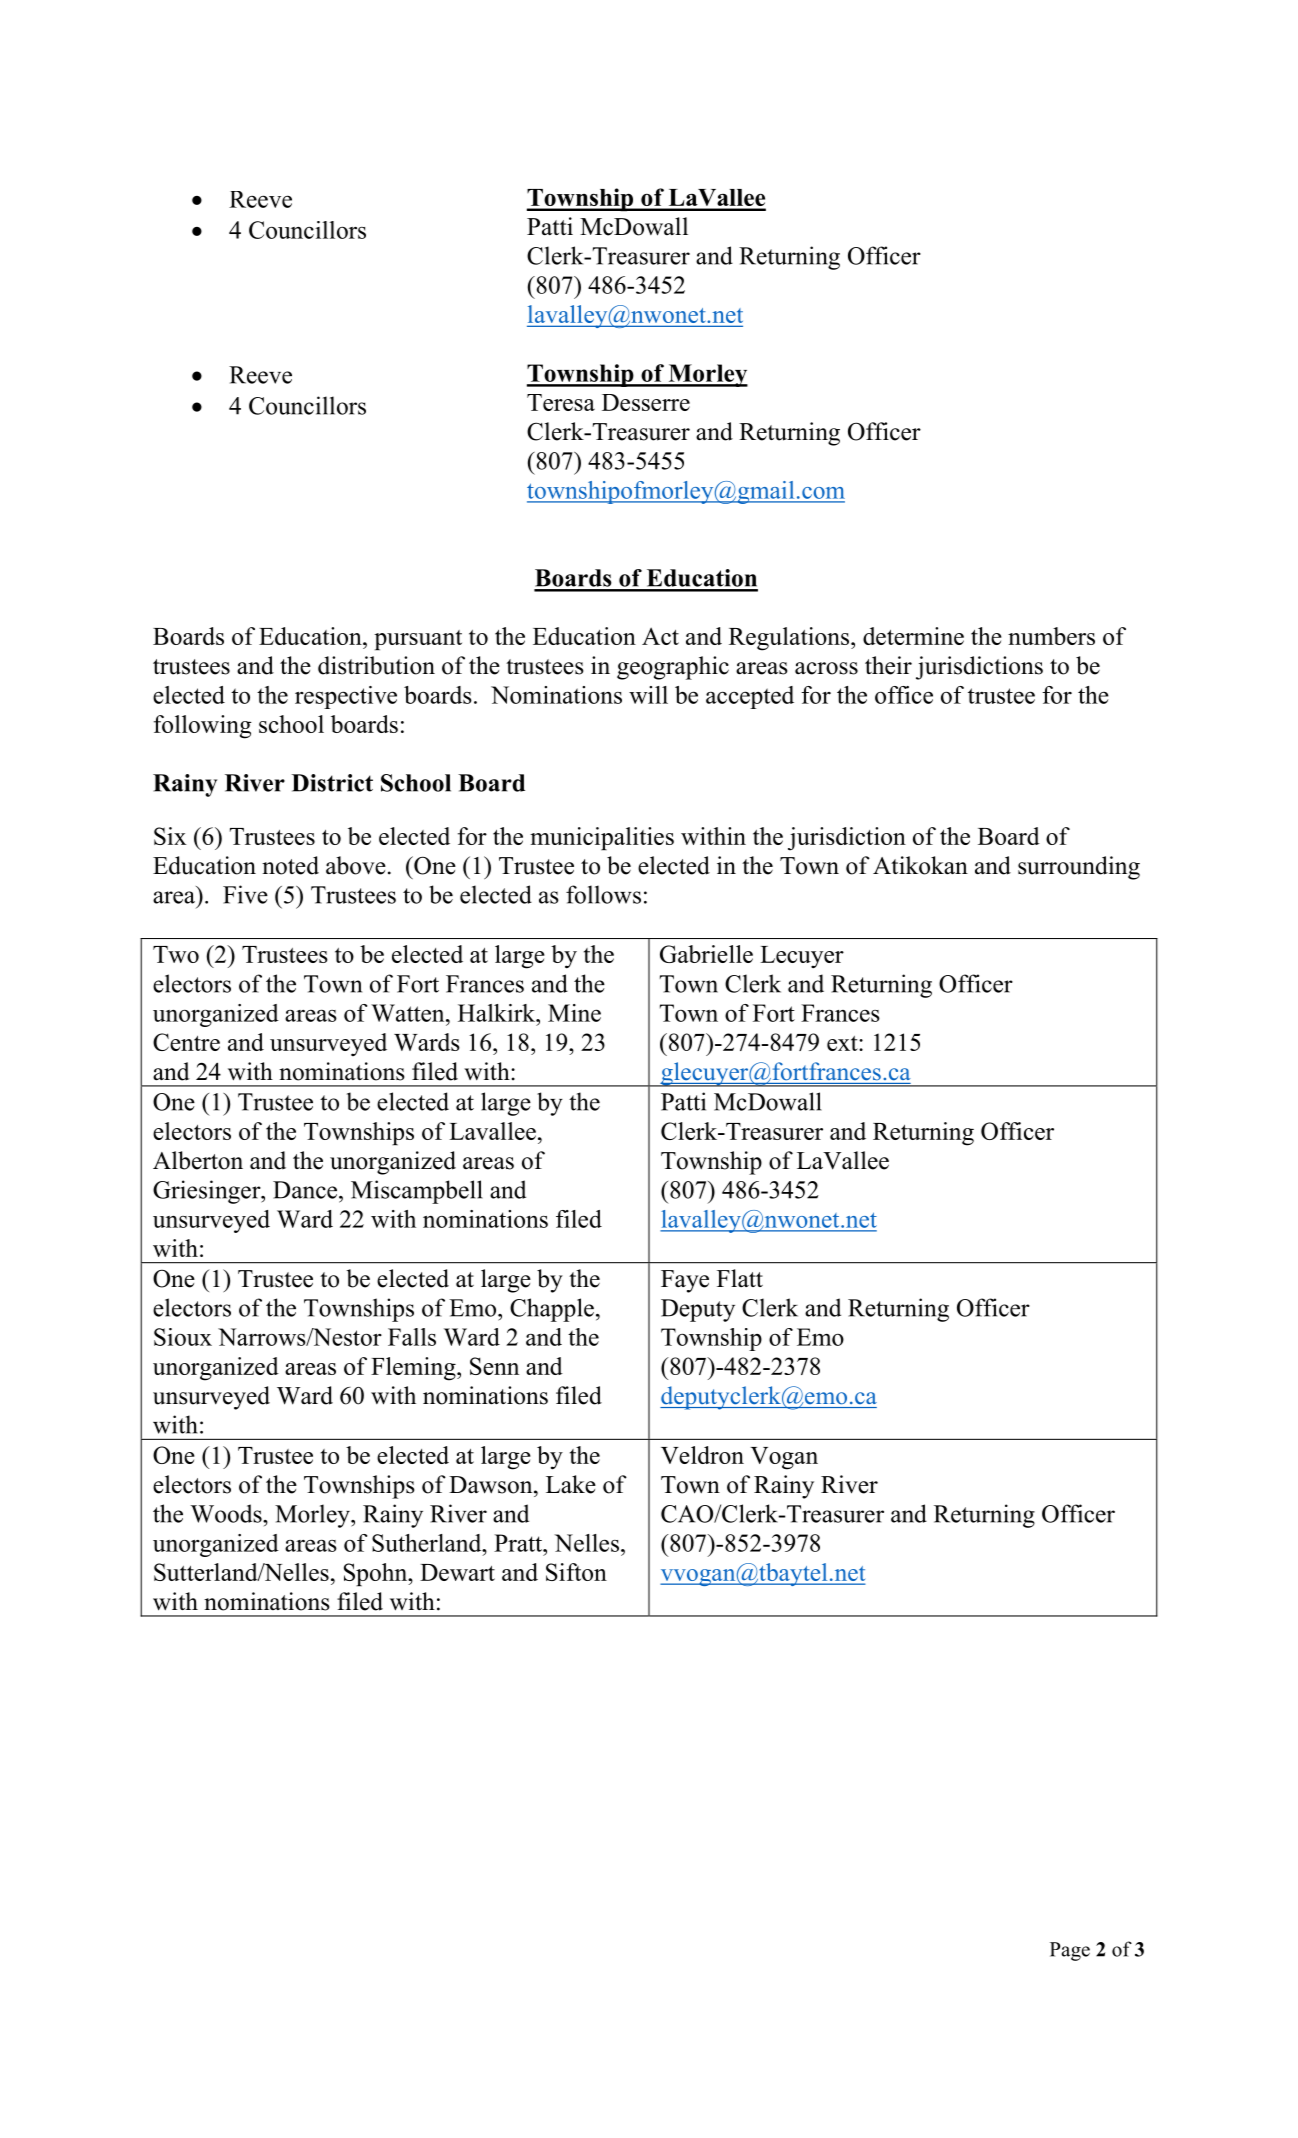  What do you see at coordinates (519, 1543) in the document?
I see `Pratt` at bounding box center [519, 1543].
